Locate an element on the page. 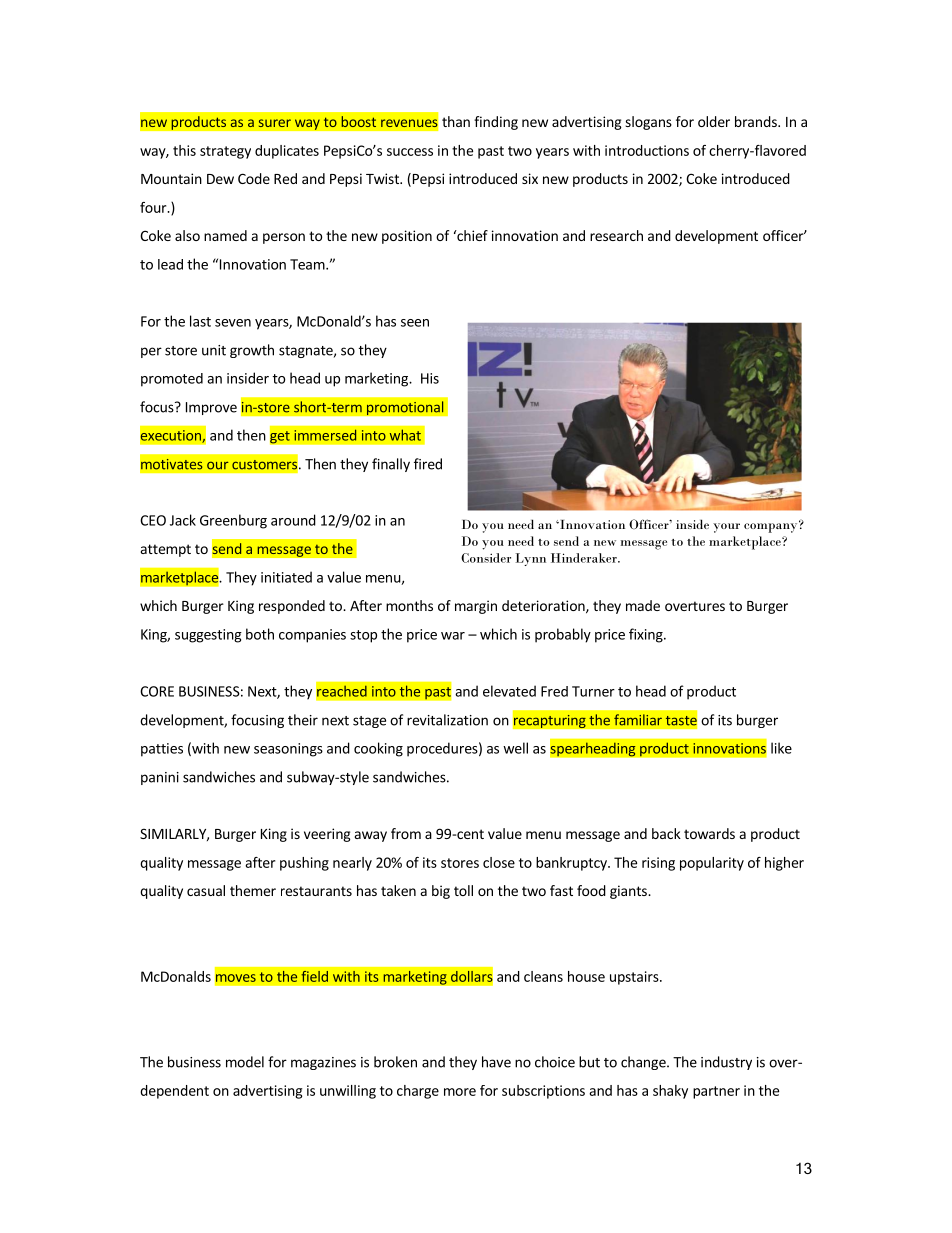 Image resolution: width=952 pixels, height=1233 pixels. Greenburg is located at coordinates (233, 521).
